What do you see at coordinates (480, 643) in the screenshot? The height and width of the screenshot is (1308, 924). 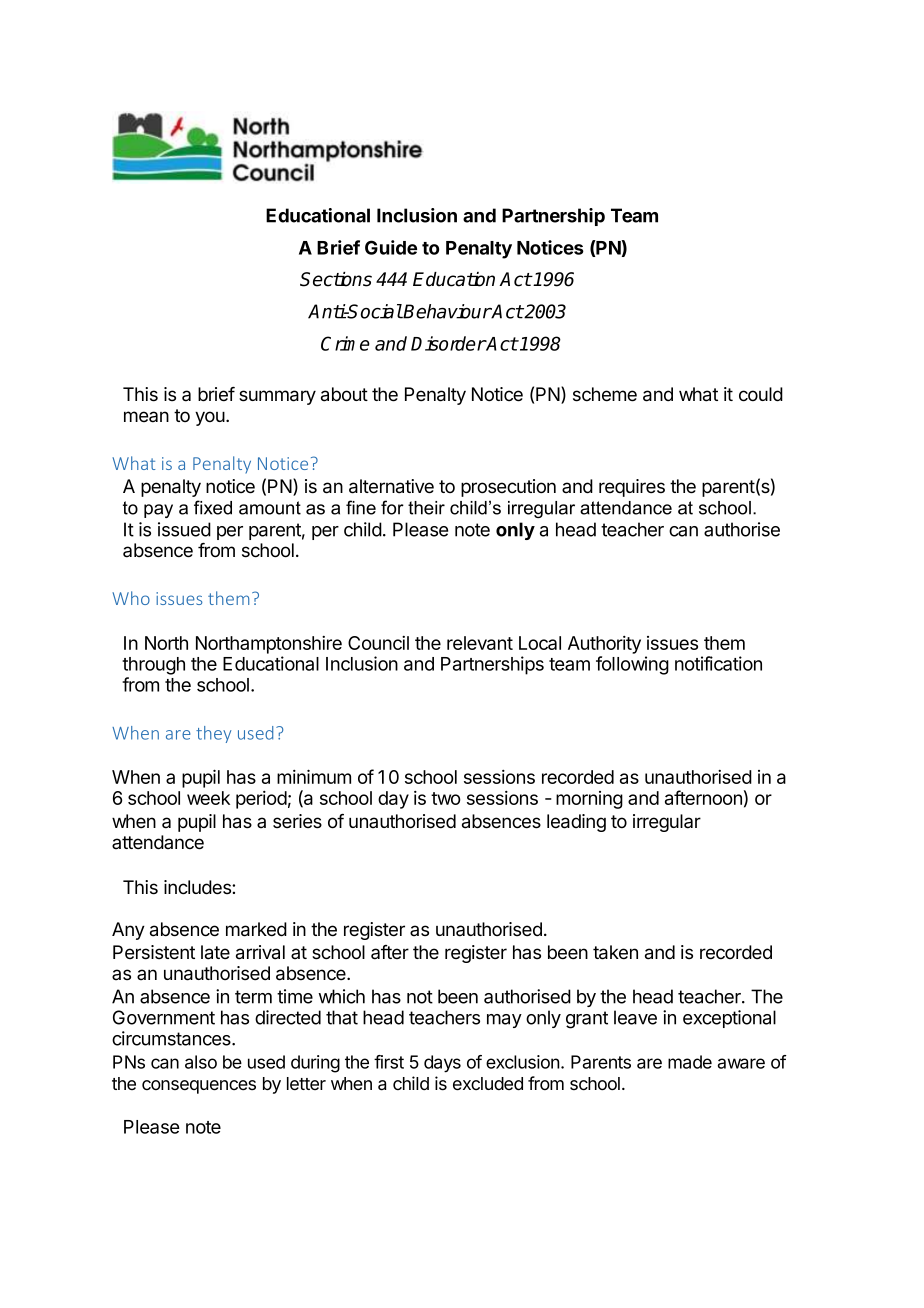 I see `relevant` at bounding box center [480, 643].
